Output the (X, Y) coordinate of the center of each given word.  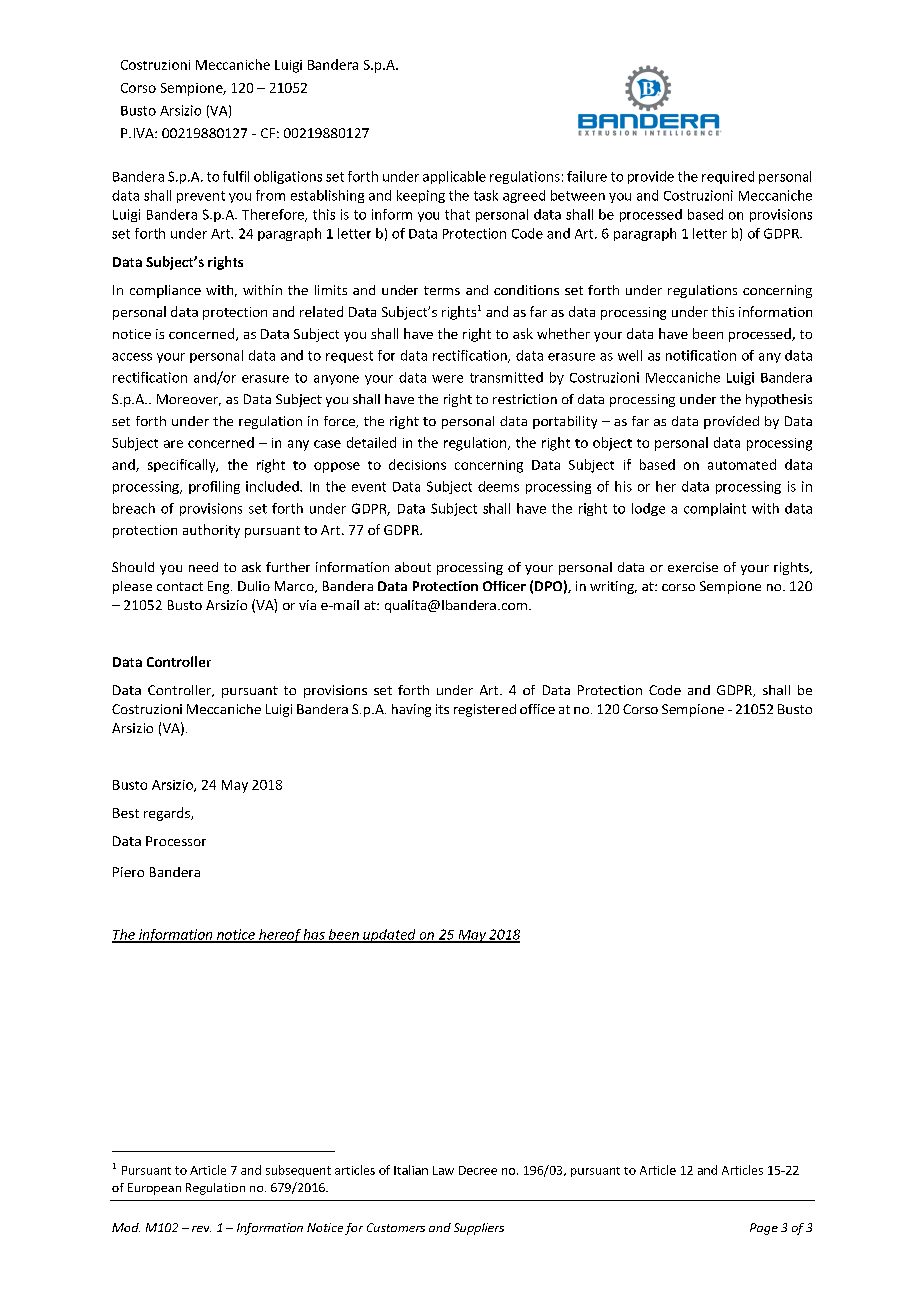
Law (443, 1170)
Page (764, 1229)
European (154, 1189)
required (728, 177)
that (457, 214)
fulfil (236, 176)
